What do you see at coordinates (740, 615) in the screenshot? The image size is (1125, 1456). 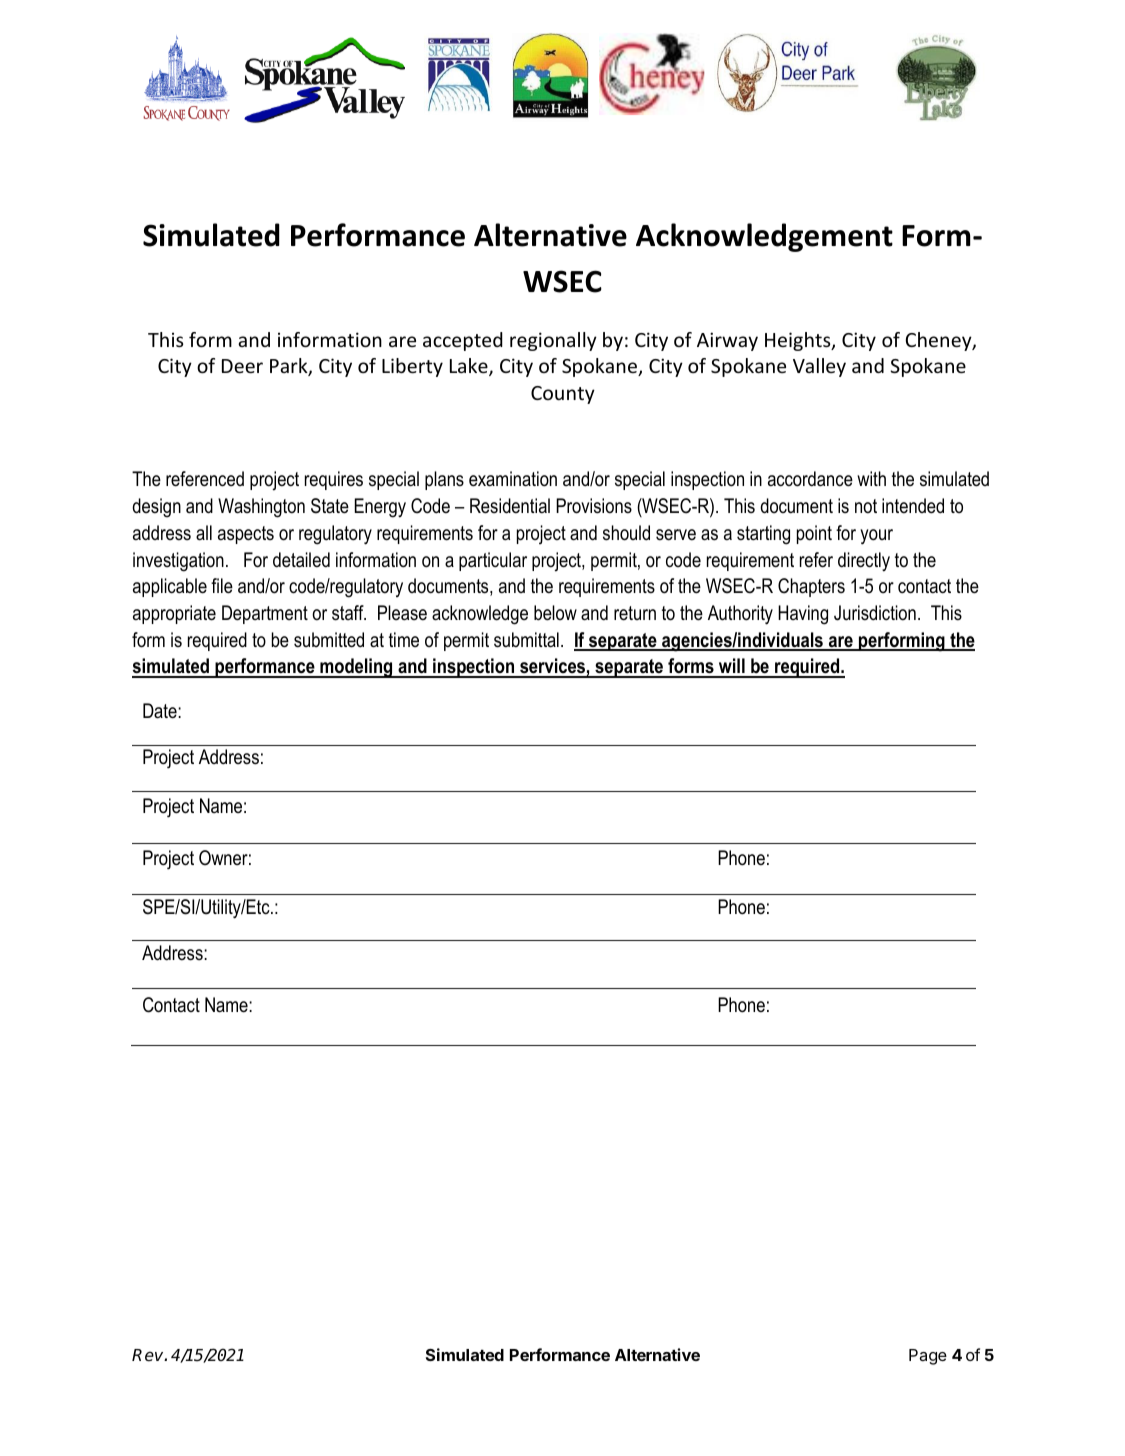 I see `Authority` at bounding box center [740, 615].
